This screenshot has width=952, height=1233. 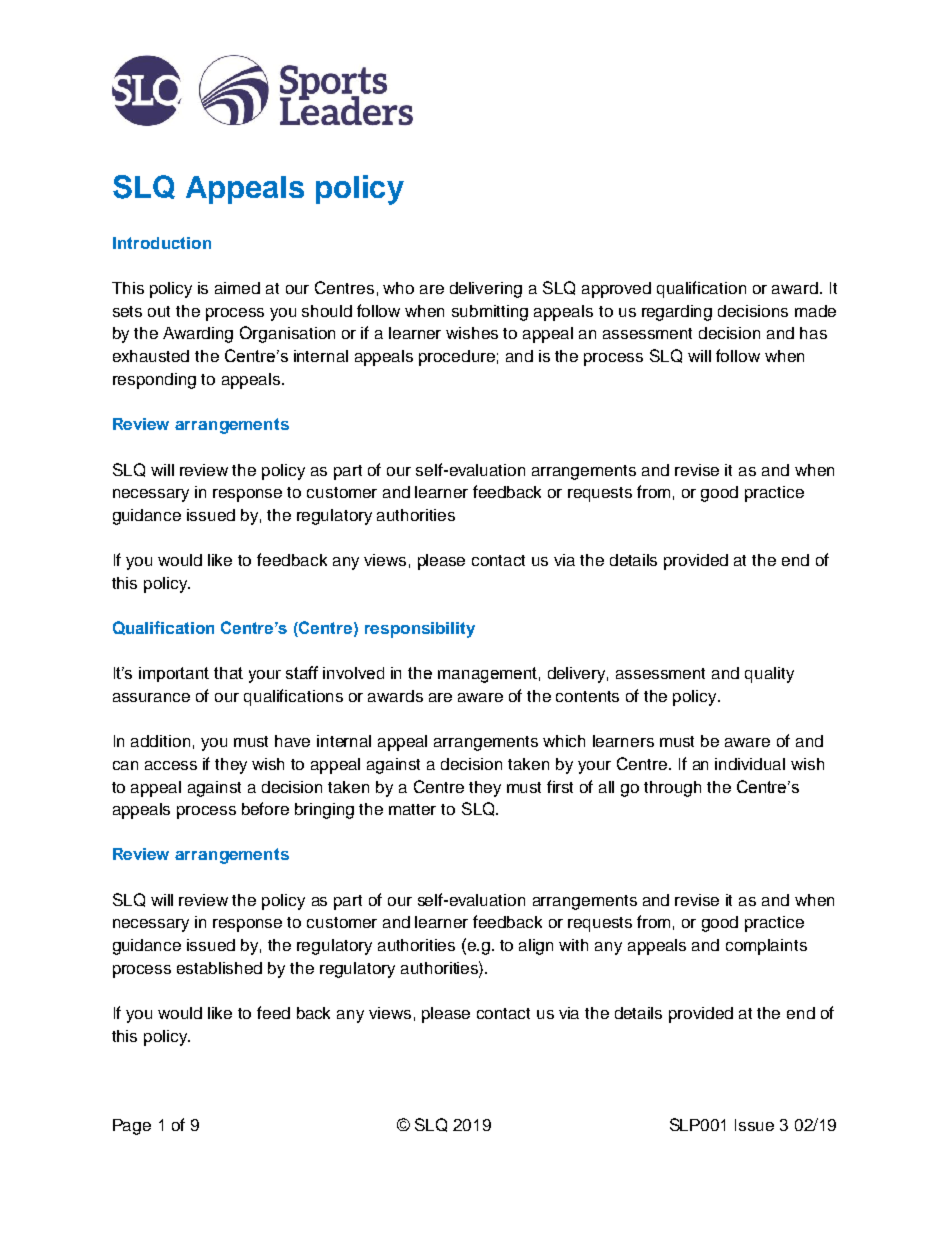 I want to click on that, so click(x=228, y=673).
